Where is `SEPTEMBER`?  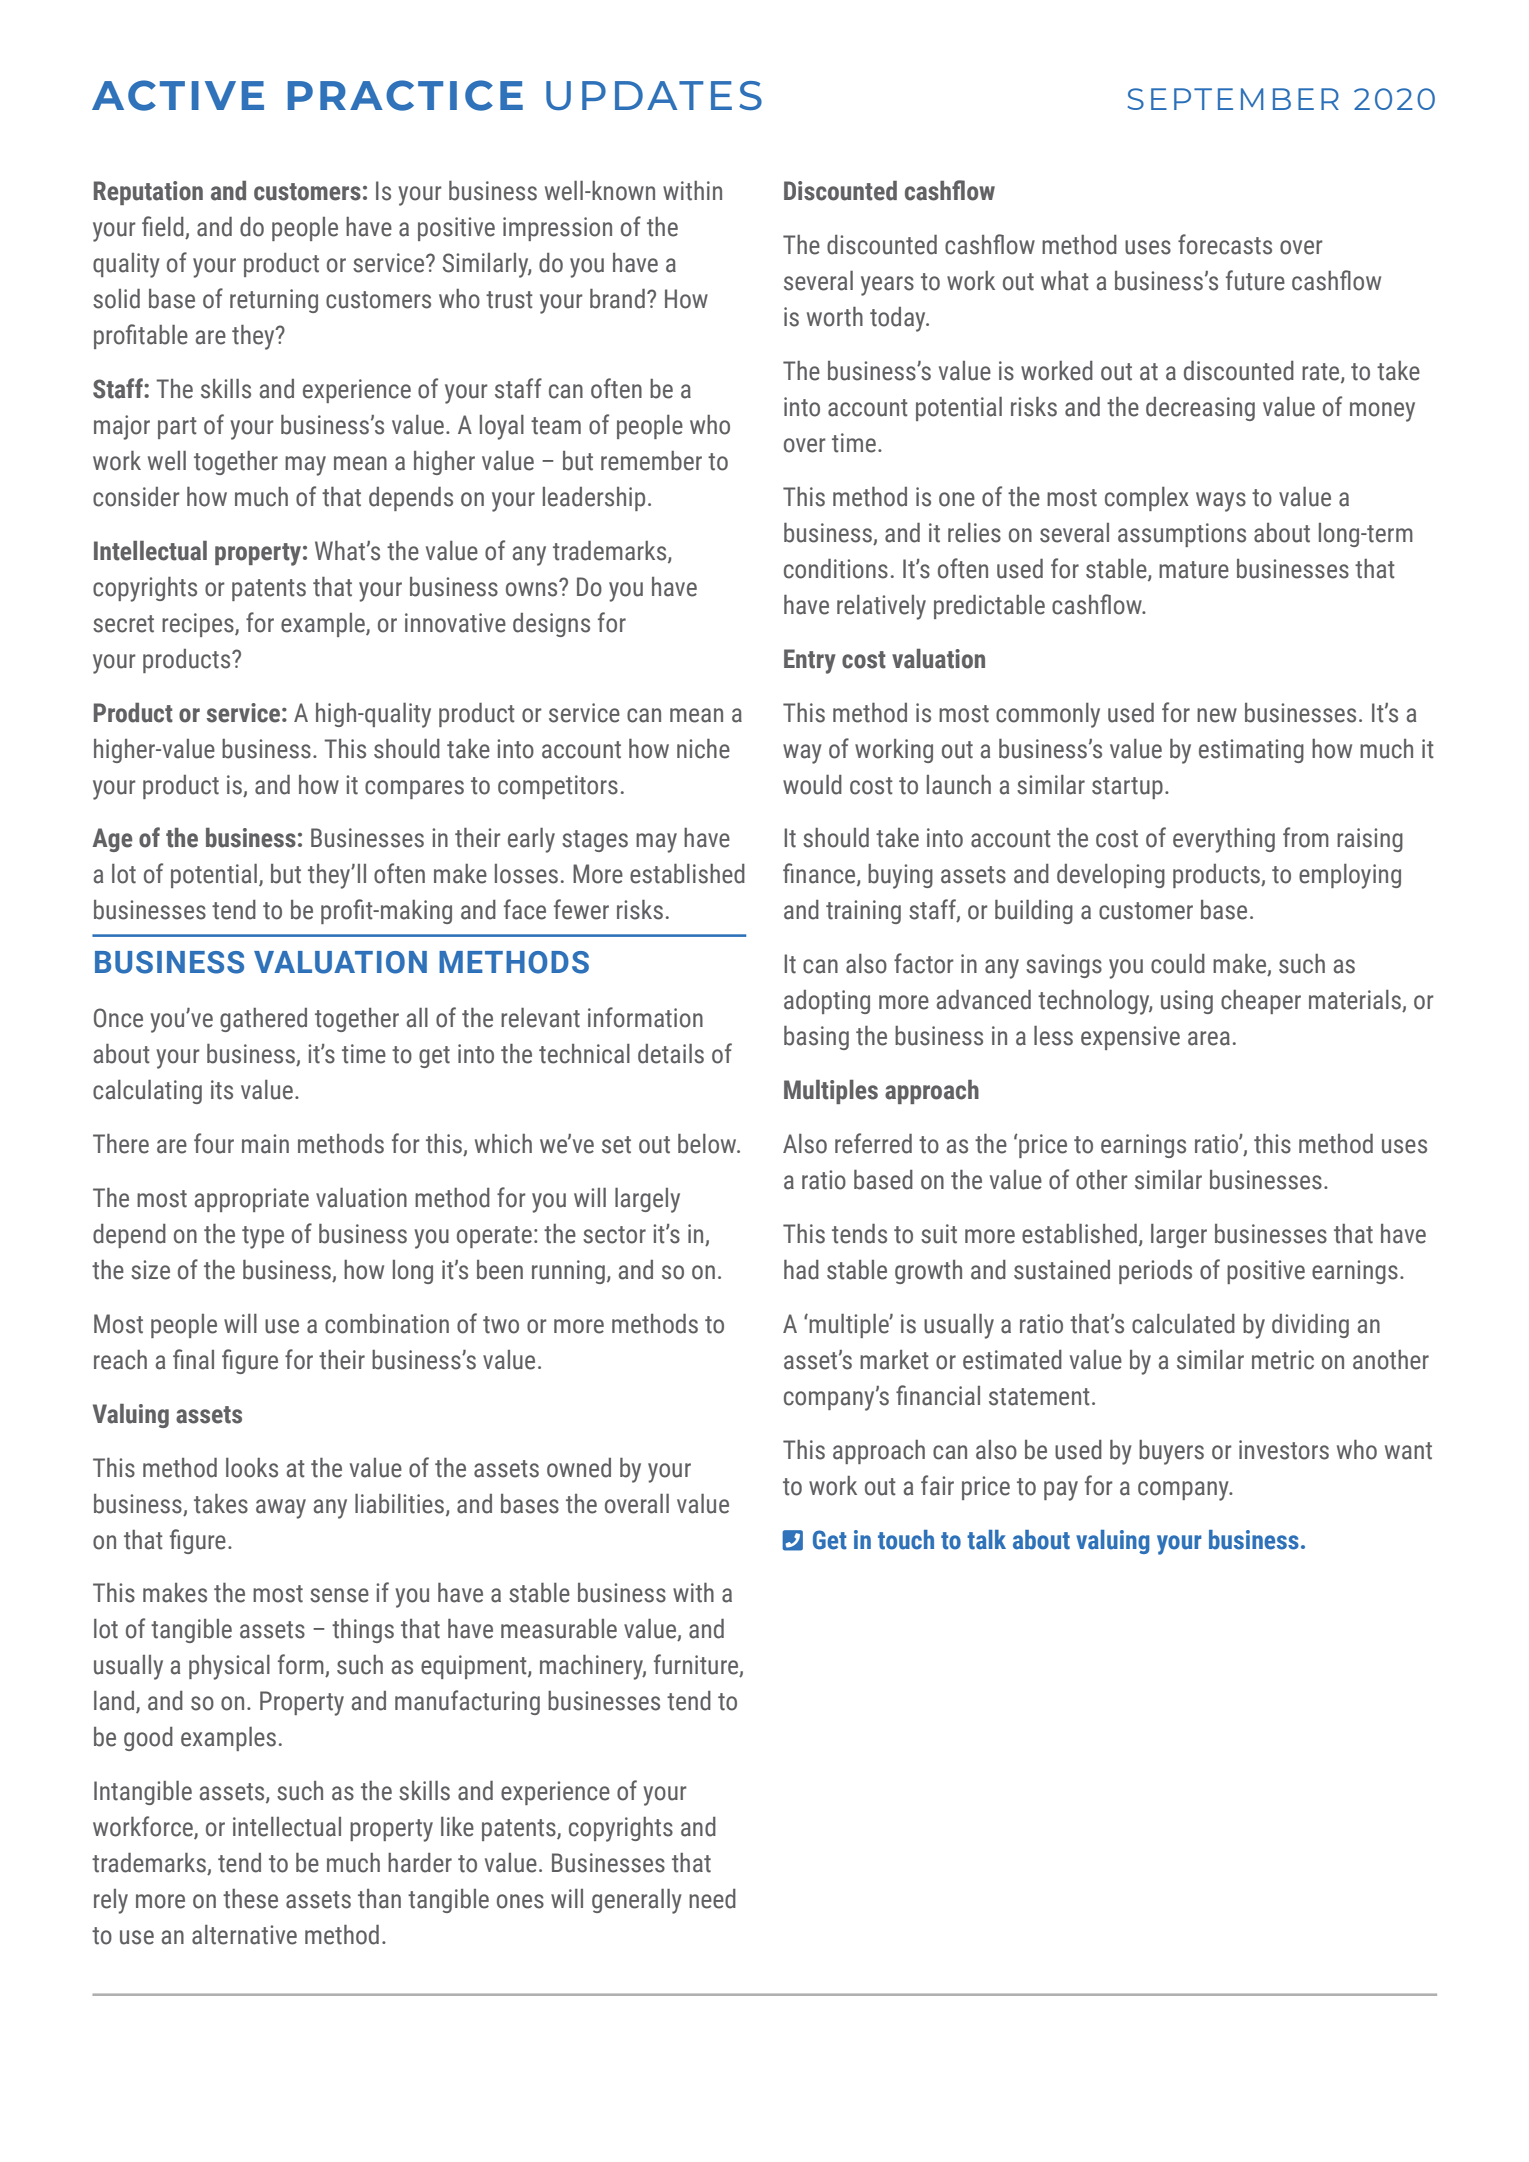
SEPTEMBER is located at coordinates (1233, 99).
